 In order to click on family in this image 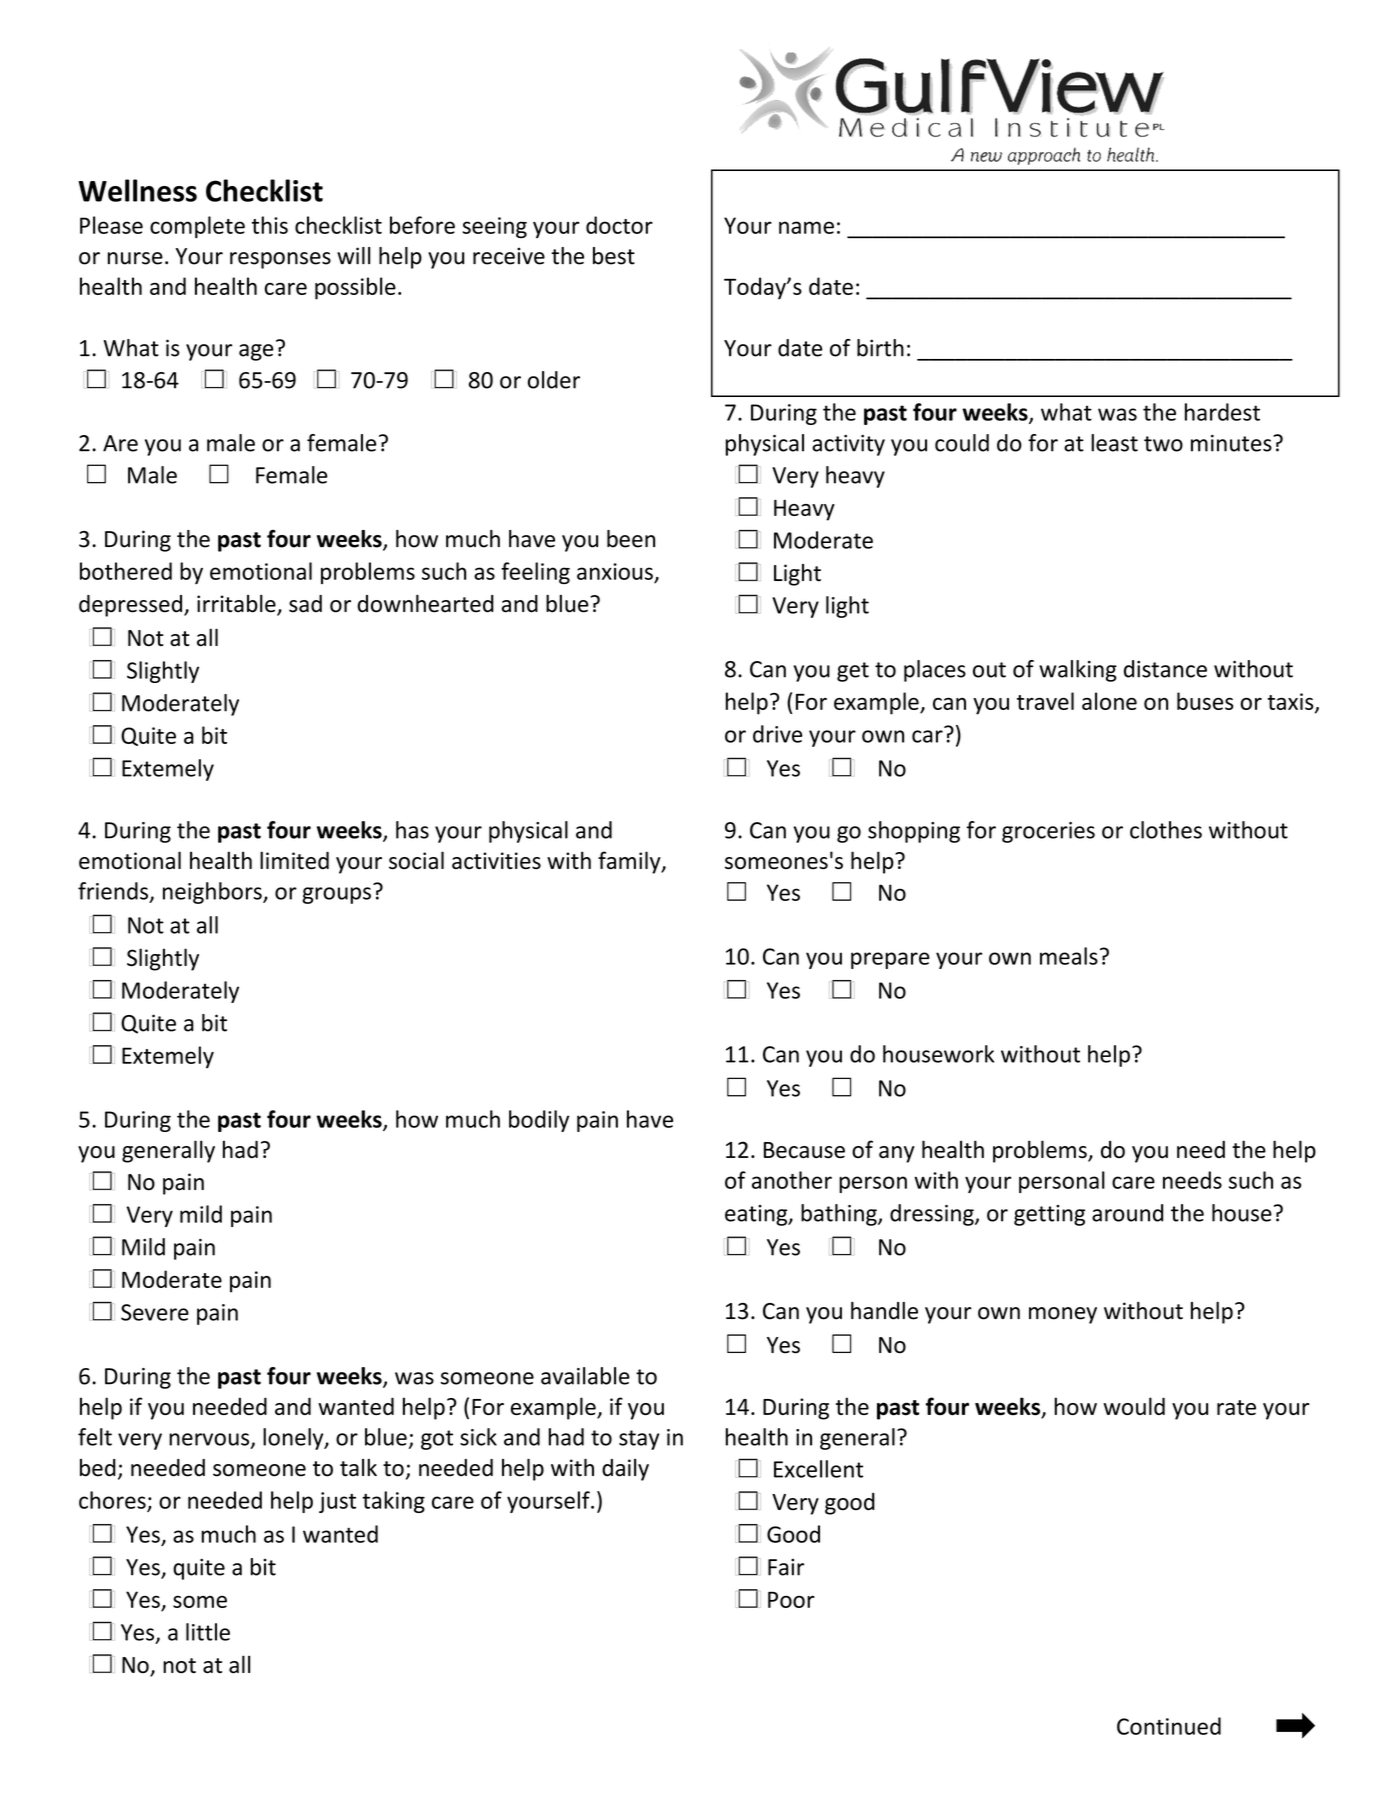, I will do `click(630, 862)`.
